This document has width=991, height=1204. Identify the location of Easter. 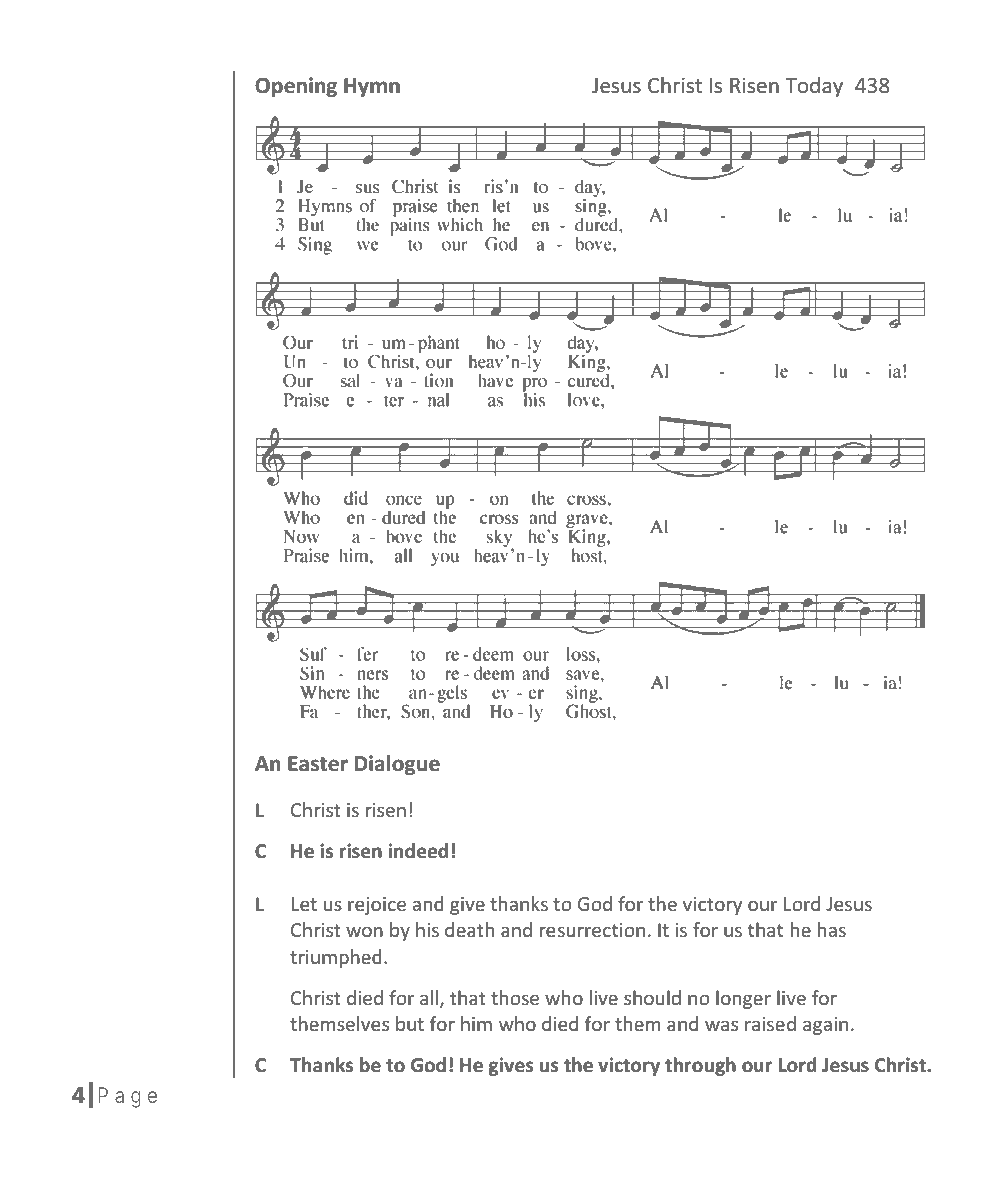
(318, 764).
